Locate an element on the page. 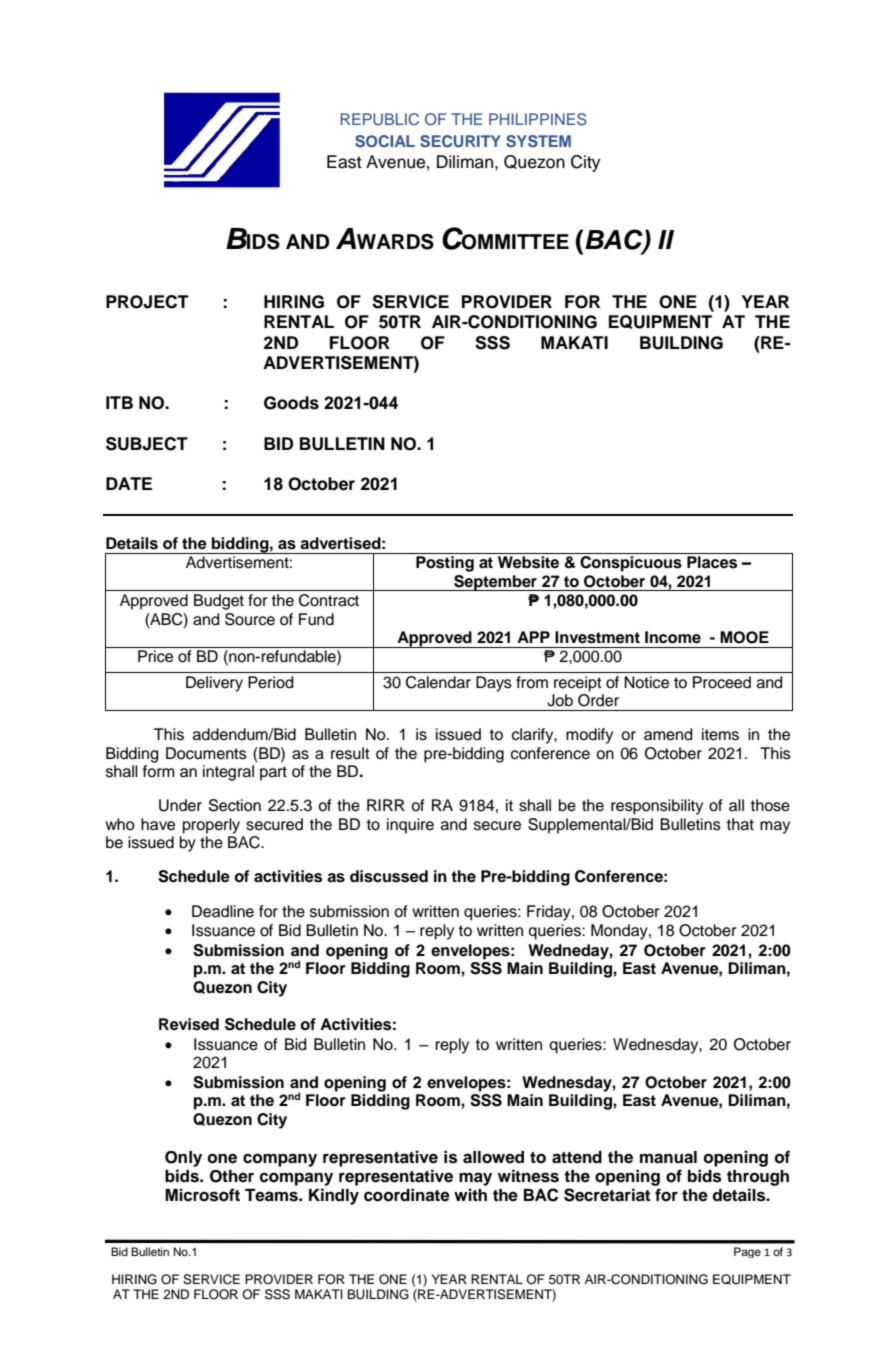 This image has width=896, height=1371. with is located at coordinates (470, 1194).
